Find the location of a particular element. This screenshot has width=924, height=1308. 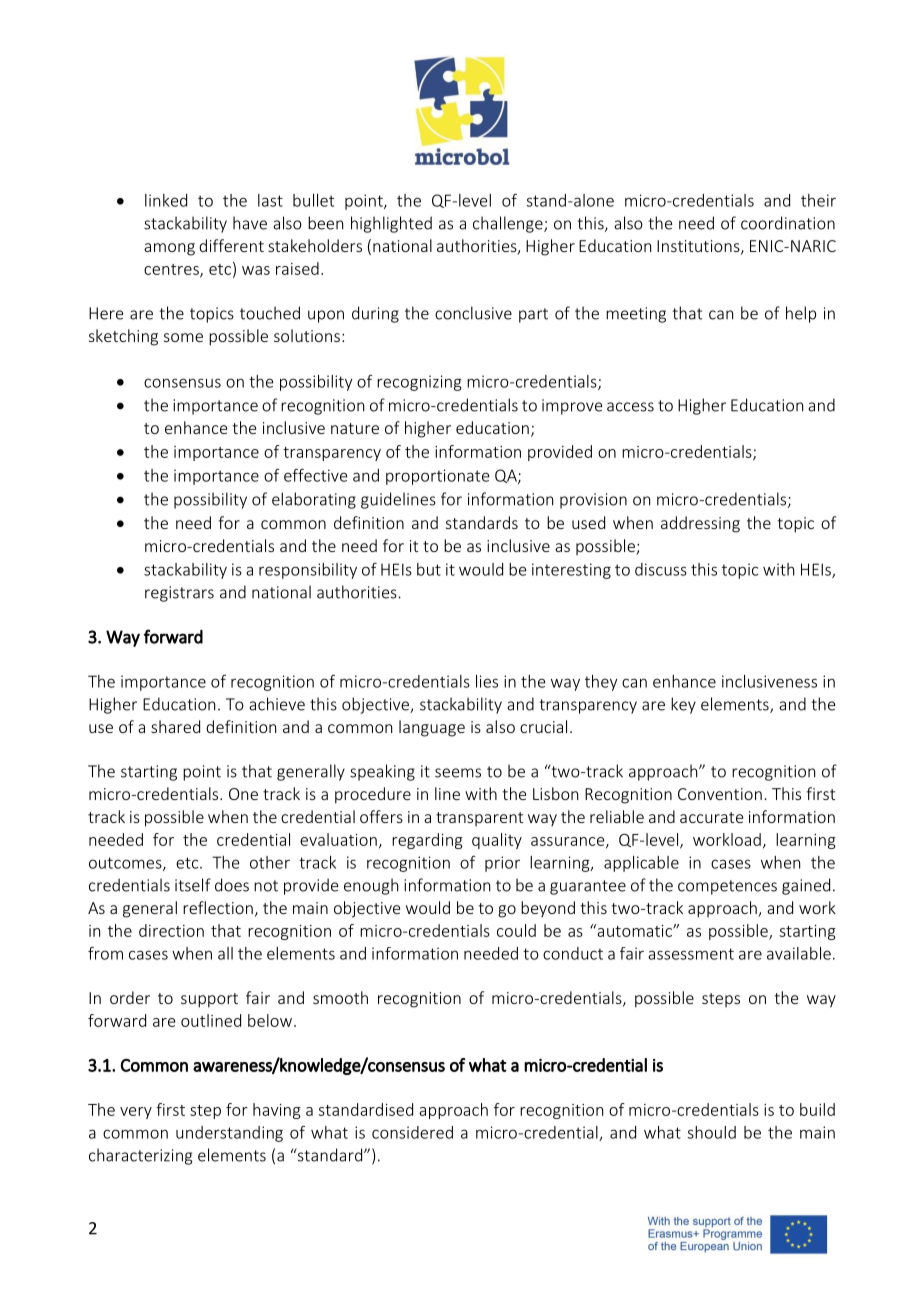

among is located at coordinates (169, 249).
